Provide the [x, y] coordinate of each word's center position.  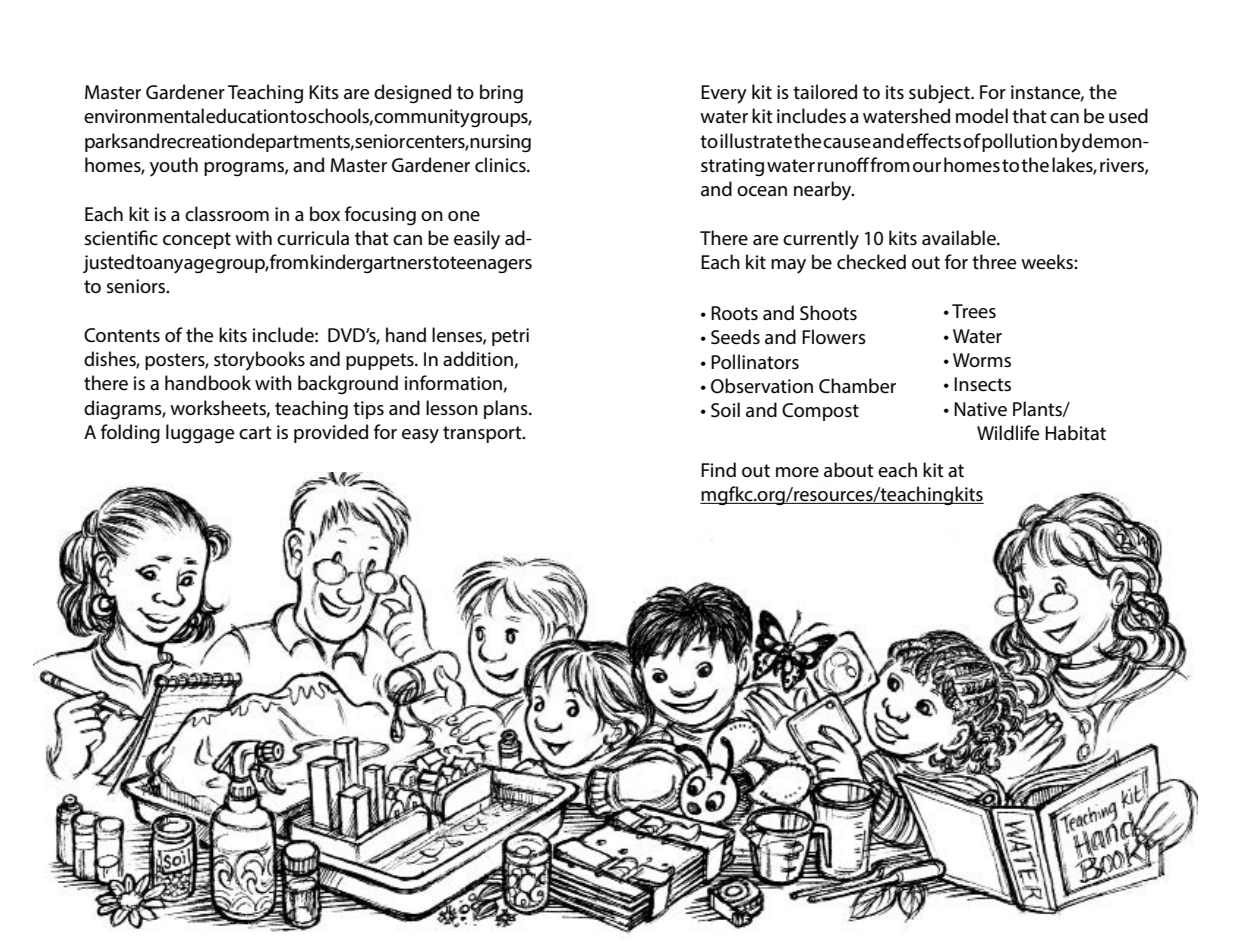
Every [724, 94]
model [982, 116]
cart [255, 433]
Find [718, 469]
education [247, 116]
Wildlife [1008, 433]
